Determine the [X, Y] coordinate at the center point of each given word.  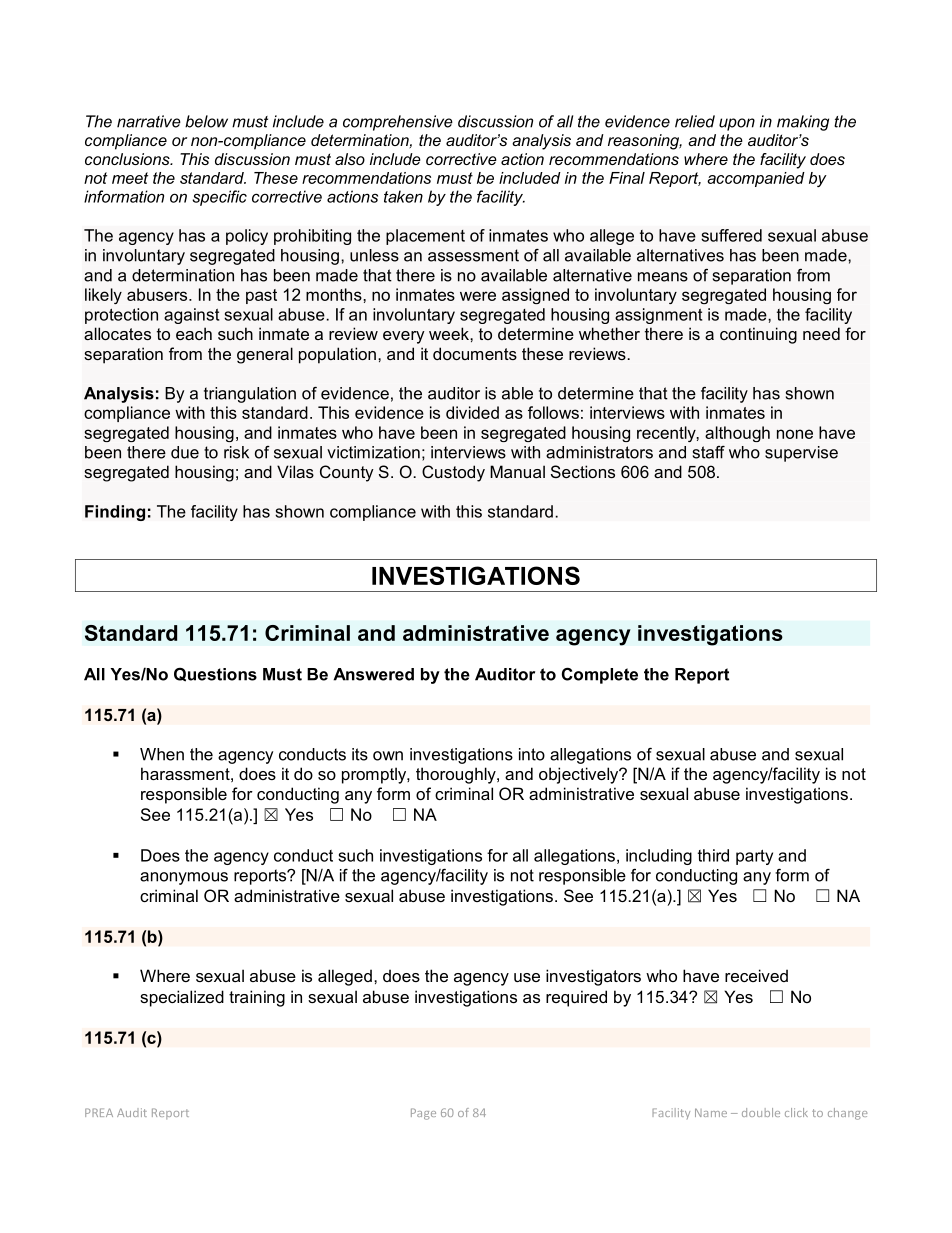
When [162, 754]
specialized [182, 998]
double [761, 1112]
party [754, 857]
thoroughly [457, 775]
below [206, 121]
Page [423, 1114]
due [185, 452]
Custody [453, 473]
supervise [801, 454]
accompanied [756, 179]
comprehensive [398, 123]
